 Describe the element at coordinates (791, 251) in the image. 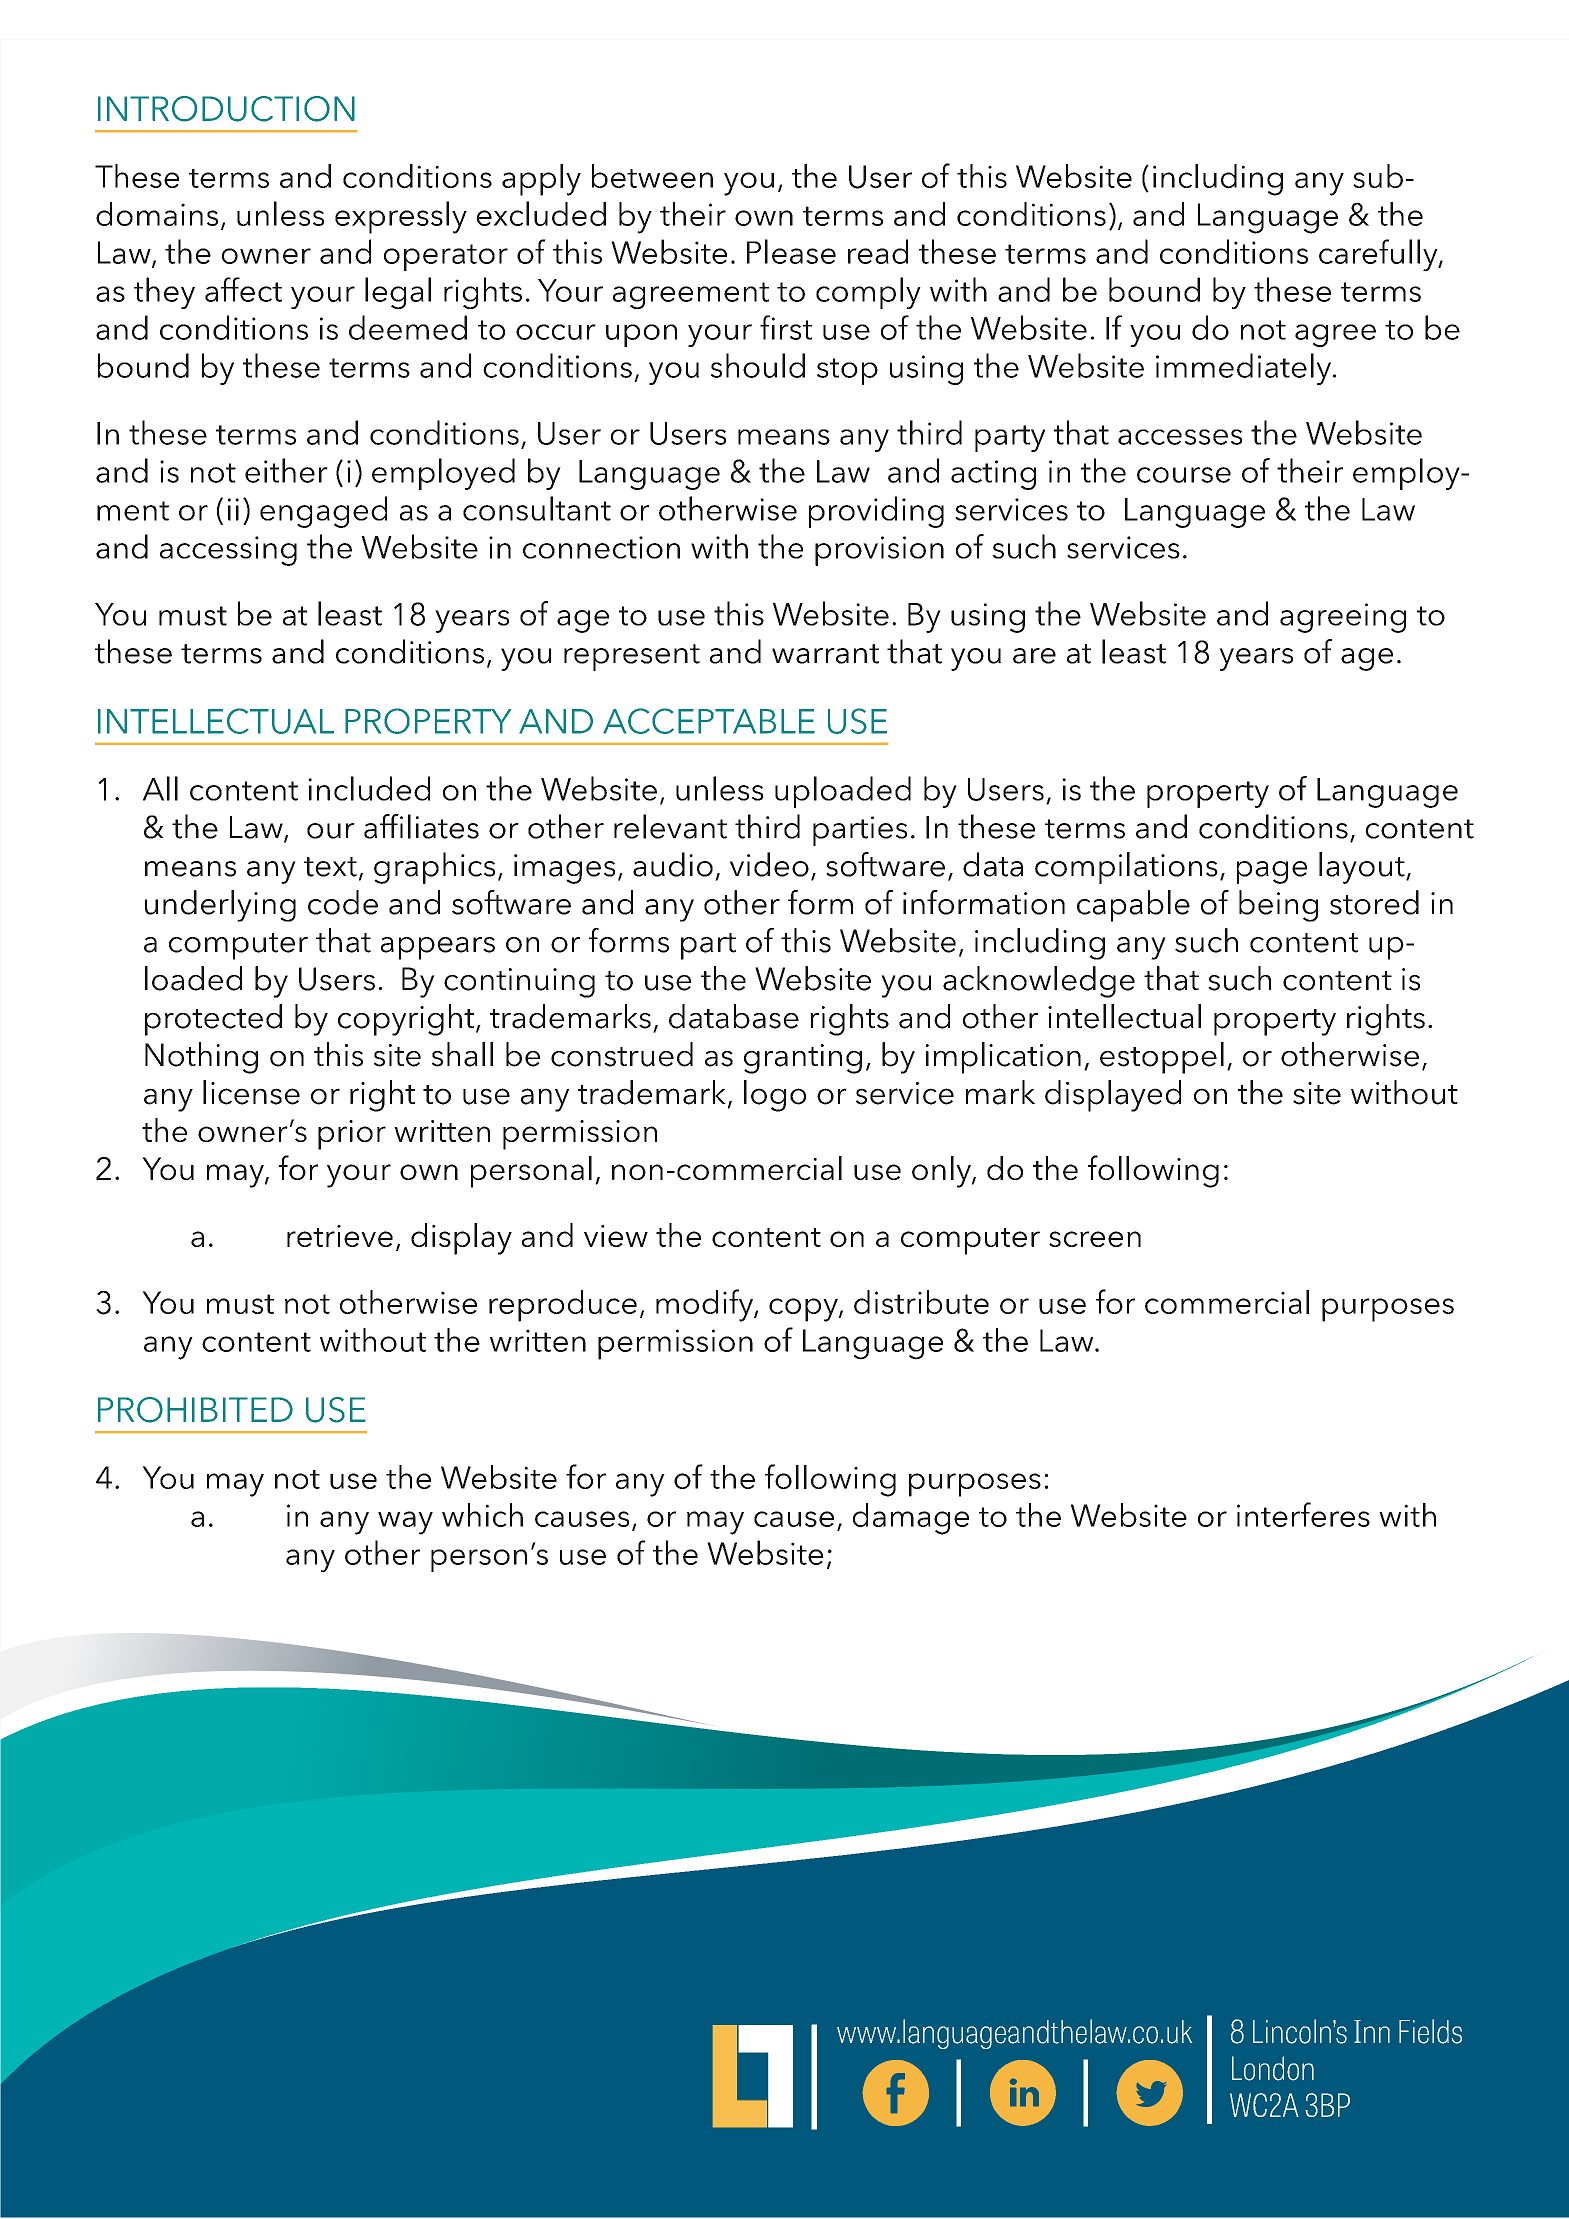

I see `Please` at that location.
